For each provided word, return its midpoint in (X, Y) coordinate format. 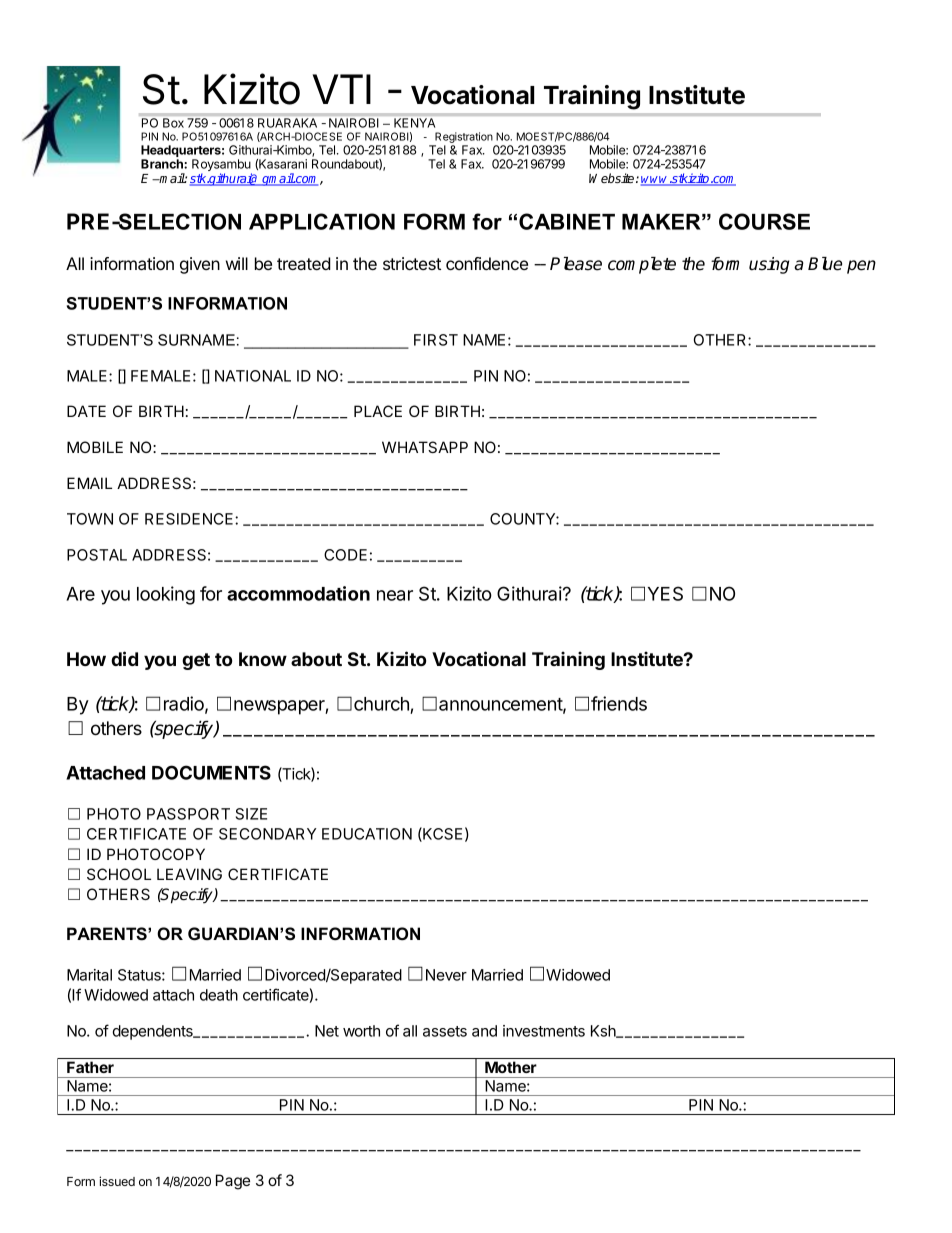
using (769, 265)
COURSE (764, 221)
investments (544, 1031)
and (484, 1031)
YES (665, 593)
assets (445, 1031)
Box (173, 123)
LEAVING (189, 874)
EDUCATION (367, 834)
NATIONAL (253, 376)
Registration (463, 139)
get (196, 661)
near (395, 595)
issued (117, 1181)
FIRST (436, 340)
